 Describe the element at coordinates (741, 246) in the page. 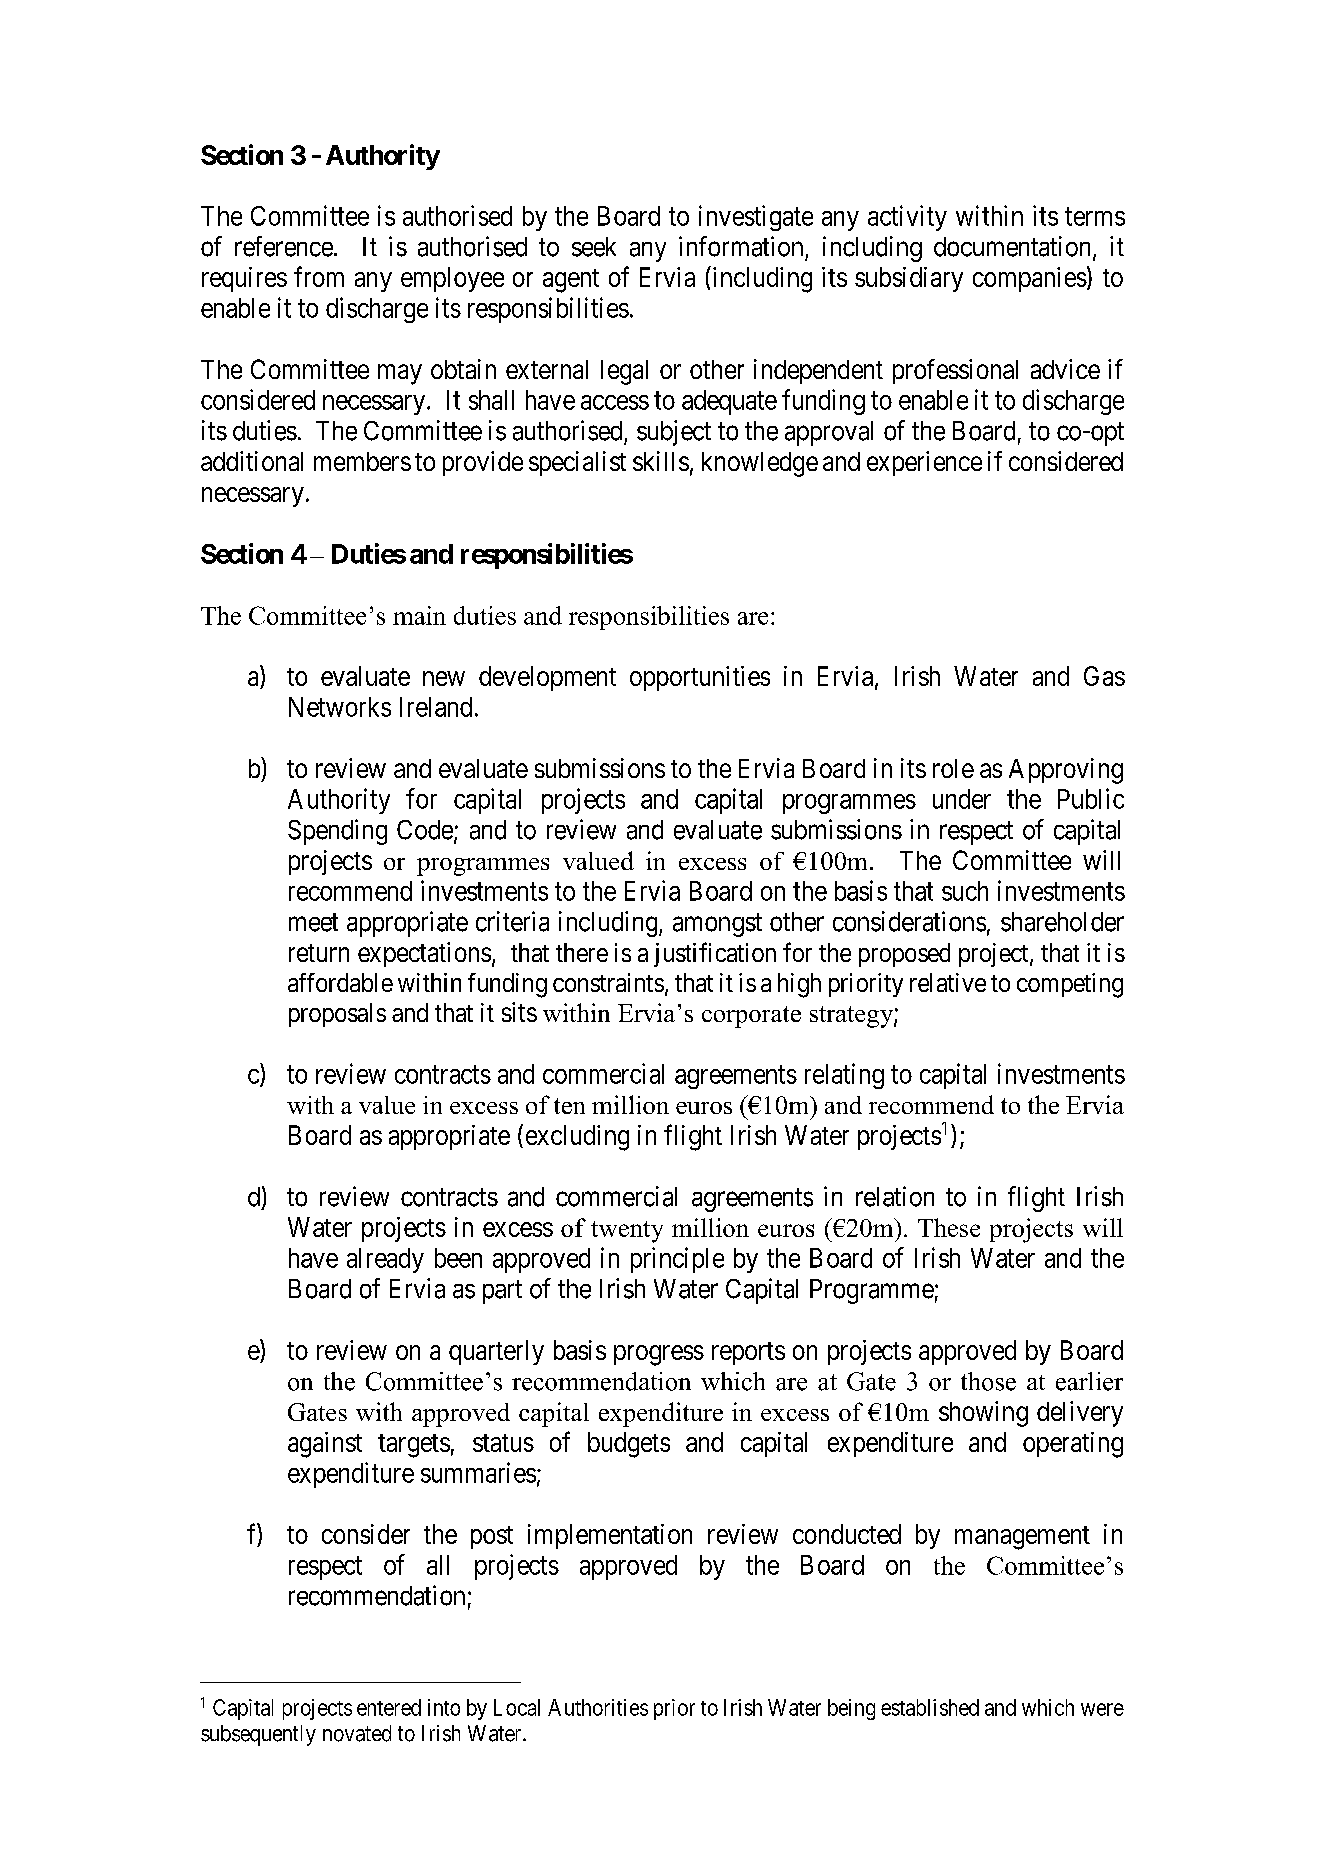

I see `information` at that location.
